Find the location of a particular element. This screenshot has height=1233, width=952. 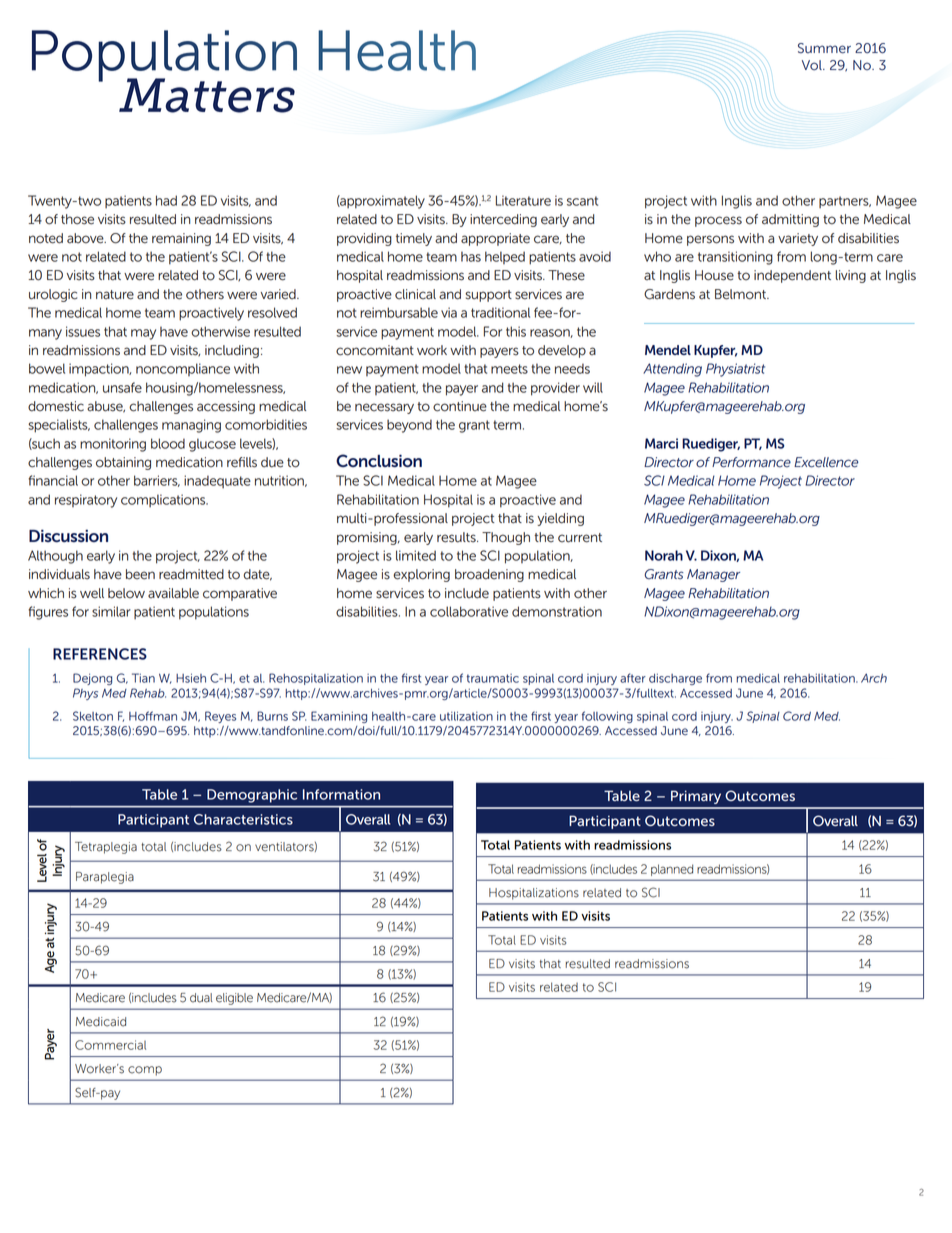

continue is located at coordinates (460, 406).
